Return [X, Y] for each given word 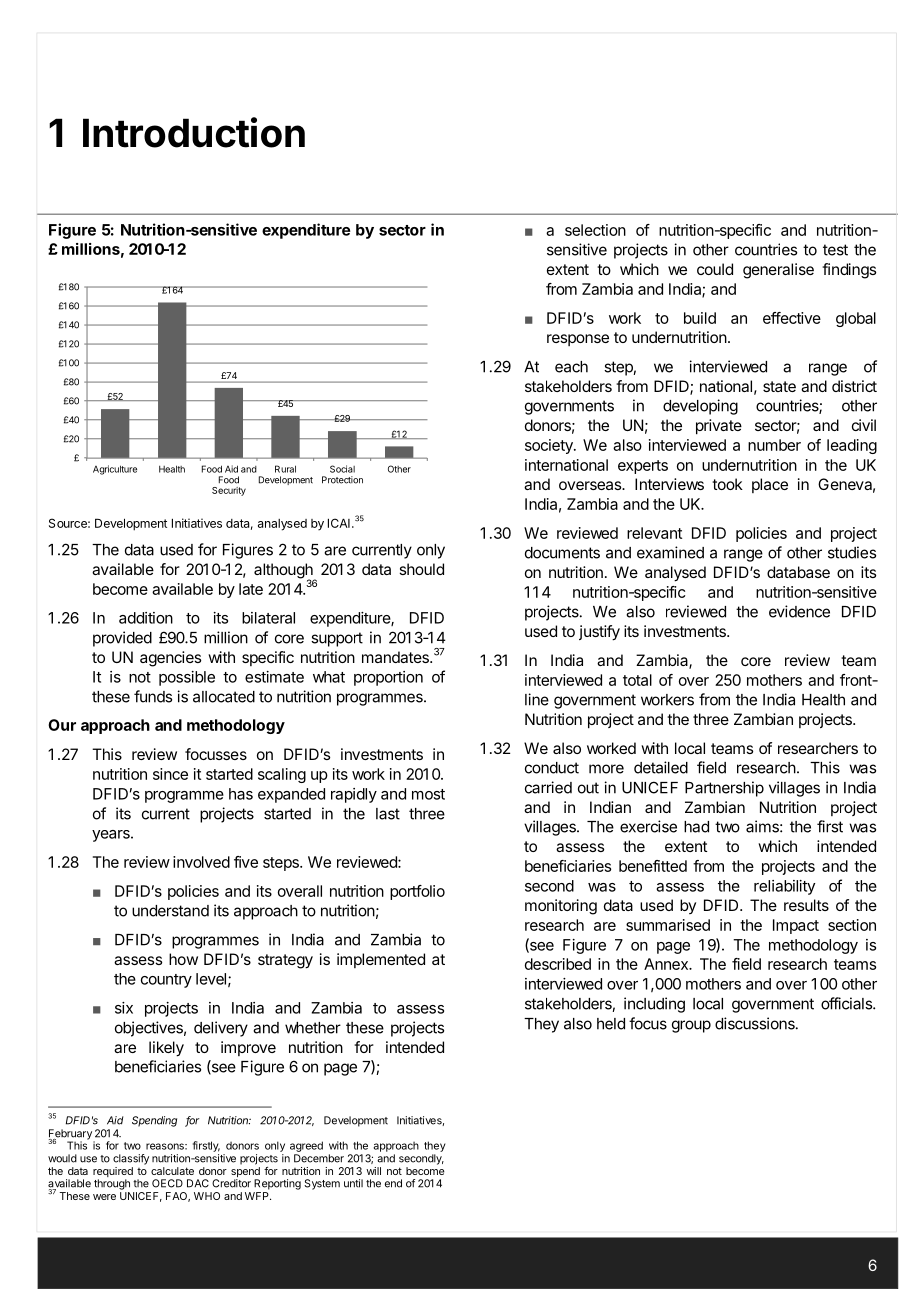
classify [131, 1159]
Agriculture [115, 470]
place [770, 485]
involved [201, 862]
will [373, 1171]
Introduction [194, 132]
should [421, 569]
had [696, 827]
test [835, 250]
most [428, 794]
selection [595, 230]
